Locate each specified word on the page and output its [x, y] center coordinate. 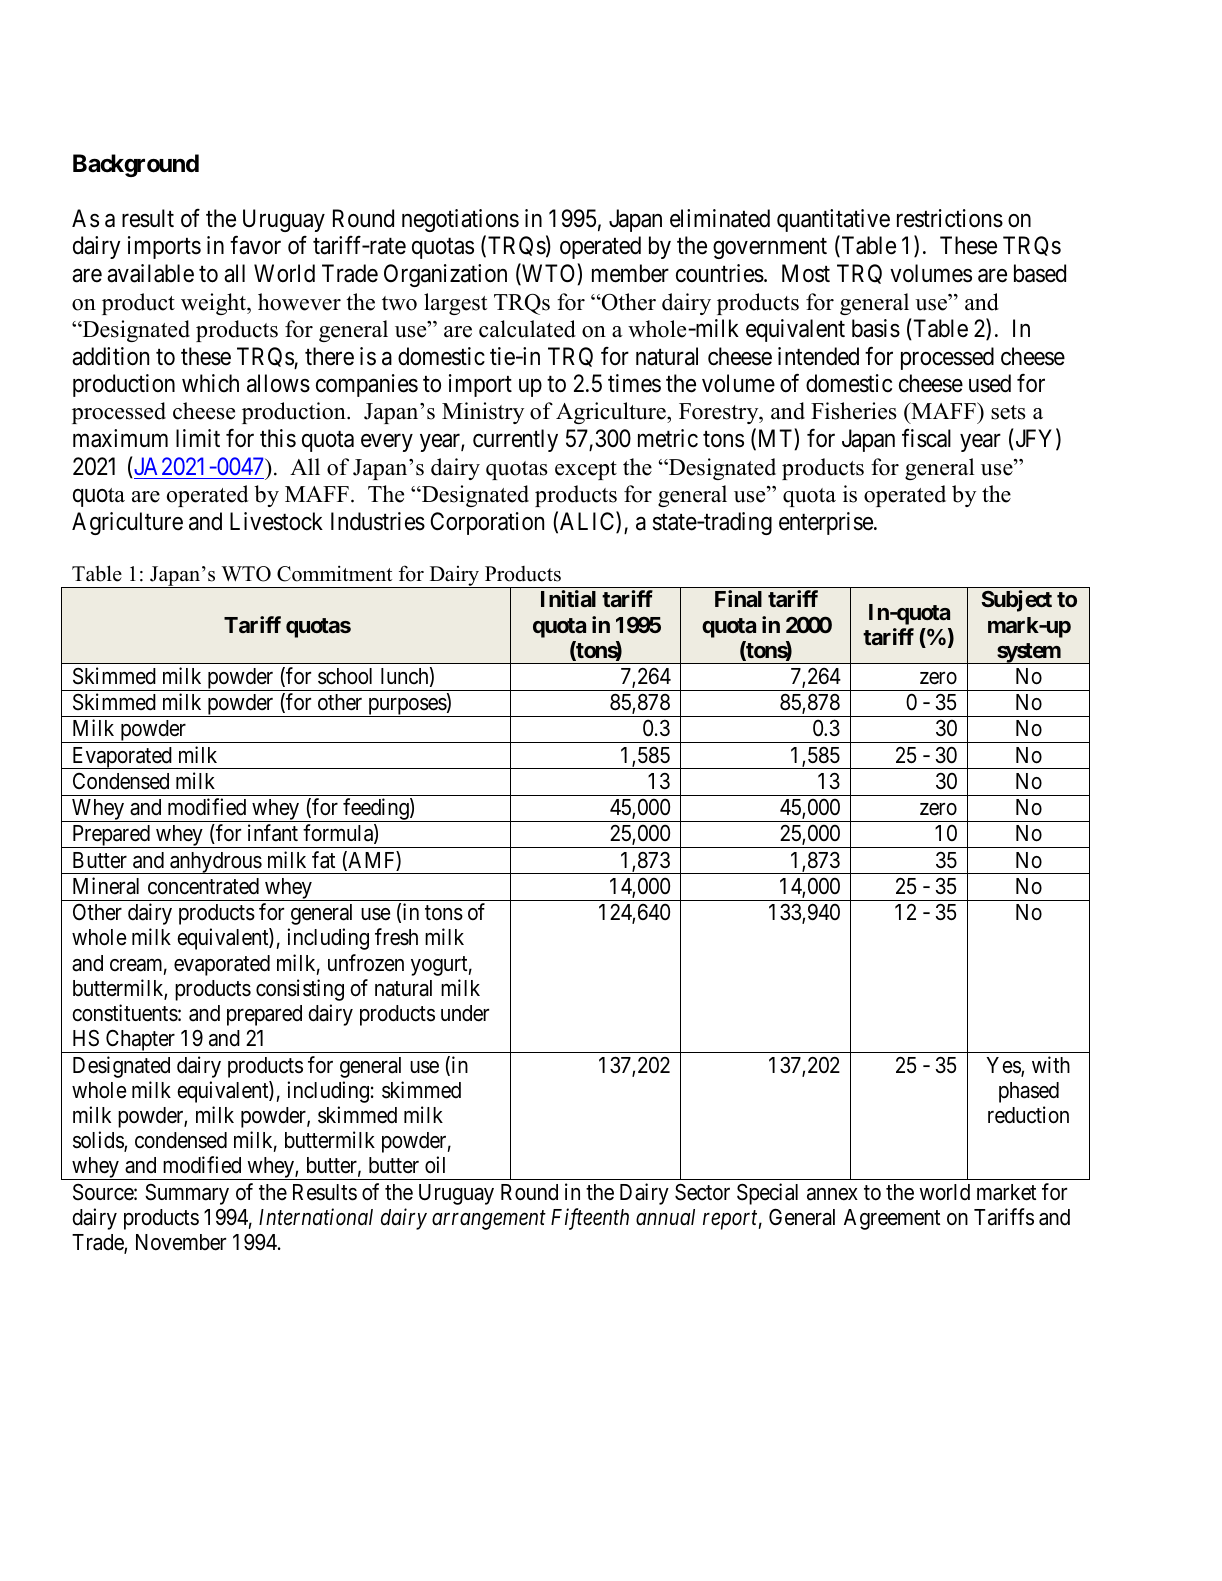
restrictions [950, 218]
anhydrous [215, 863]
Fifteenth [590, 1219]
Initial [568, 598]
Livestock [276, 521]
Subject [1016, 601]
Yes [1004, 1066]
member [630, 273]
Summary [187, 1194]
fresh [396, 937]
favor [255, 245]
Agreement [892, 1219]
